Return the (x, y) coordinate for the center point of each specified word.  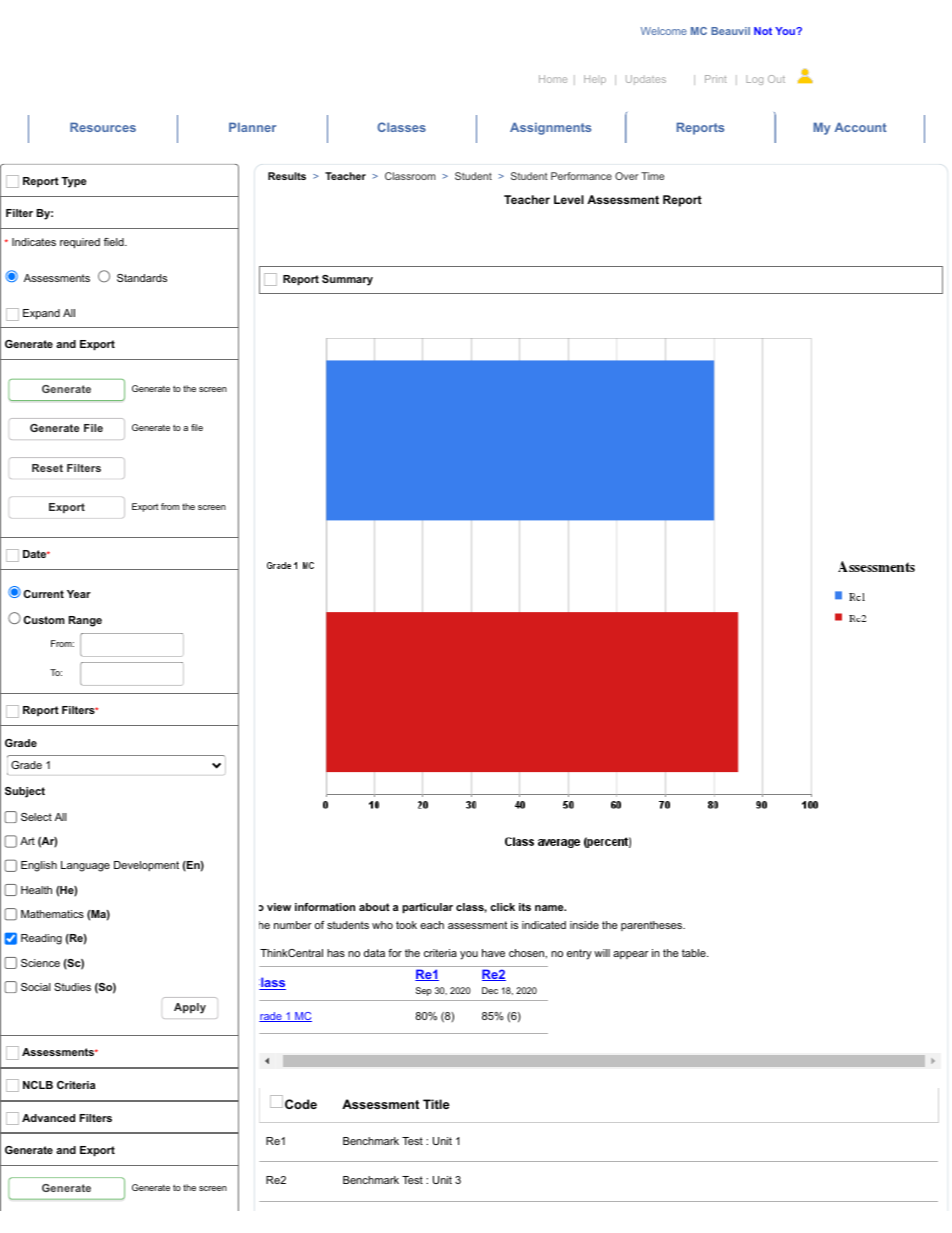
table (695, 953)
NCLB (38, 1085)
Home (553, 79)
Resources (103, 127)
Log (754, 80)
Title (436, 1104)
